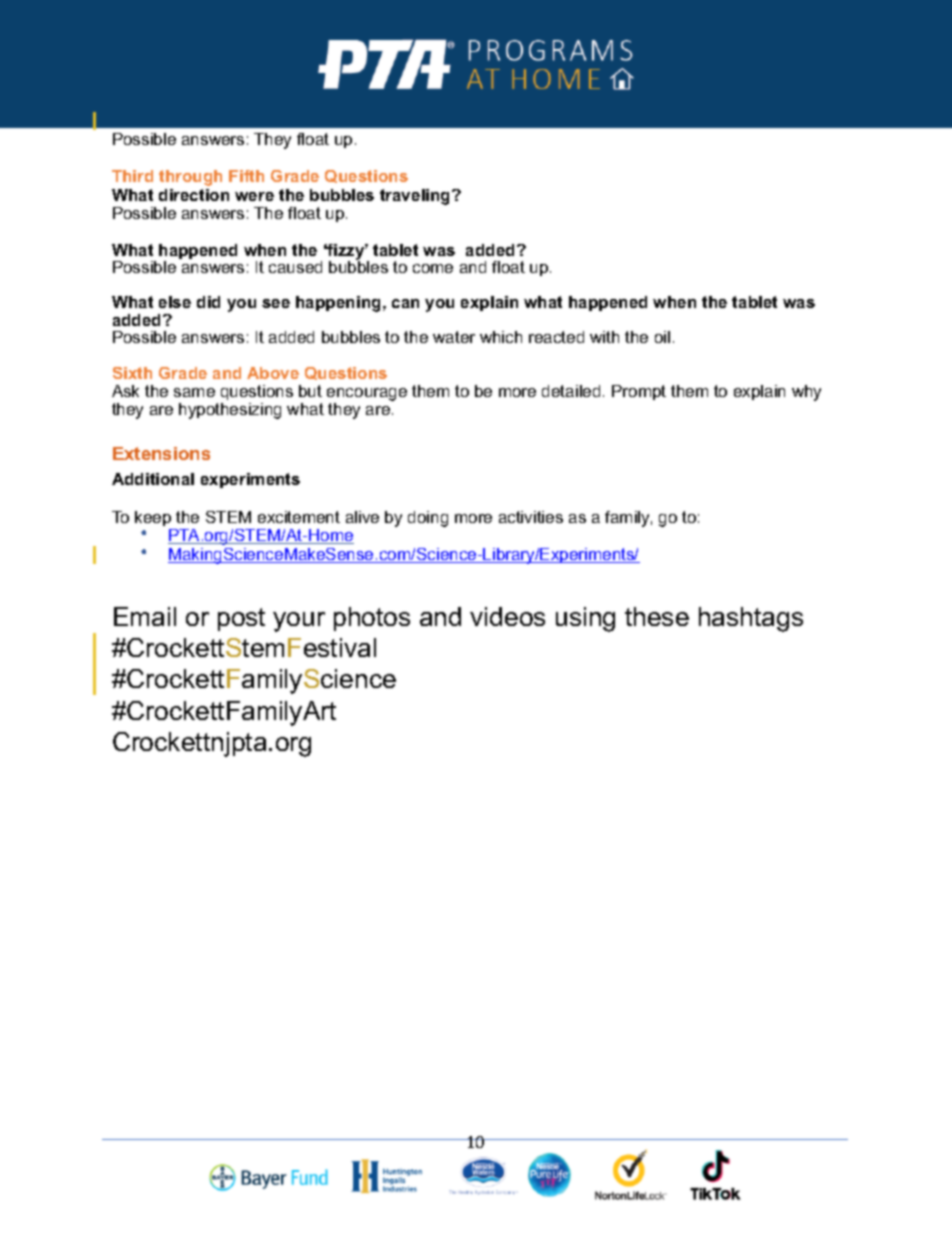 This image has width=952, height=1233. I want to click on doing, so click(428, 519).
